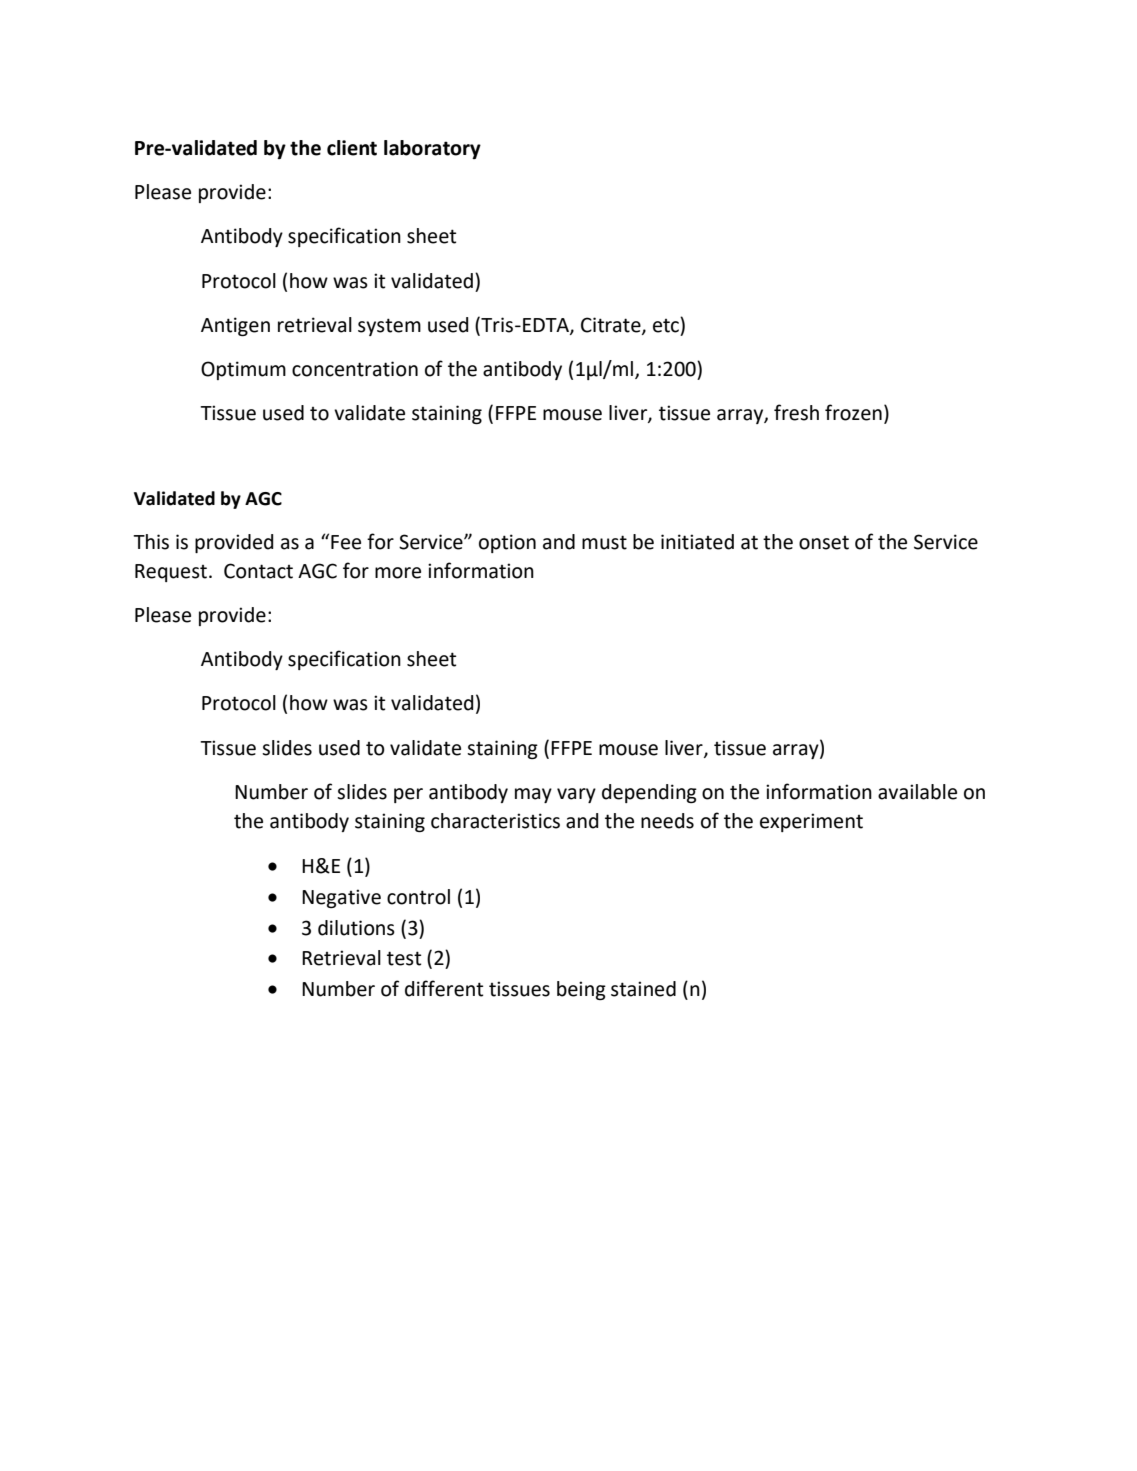  Describe the element at coordinates (507, 543) in the screenshot. I see `option` at that location.
